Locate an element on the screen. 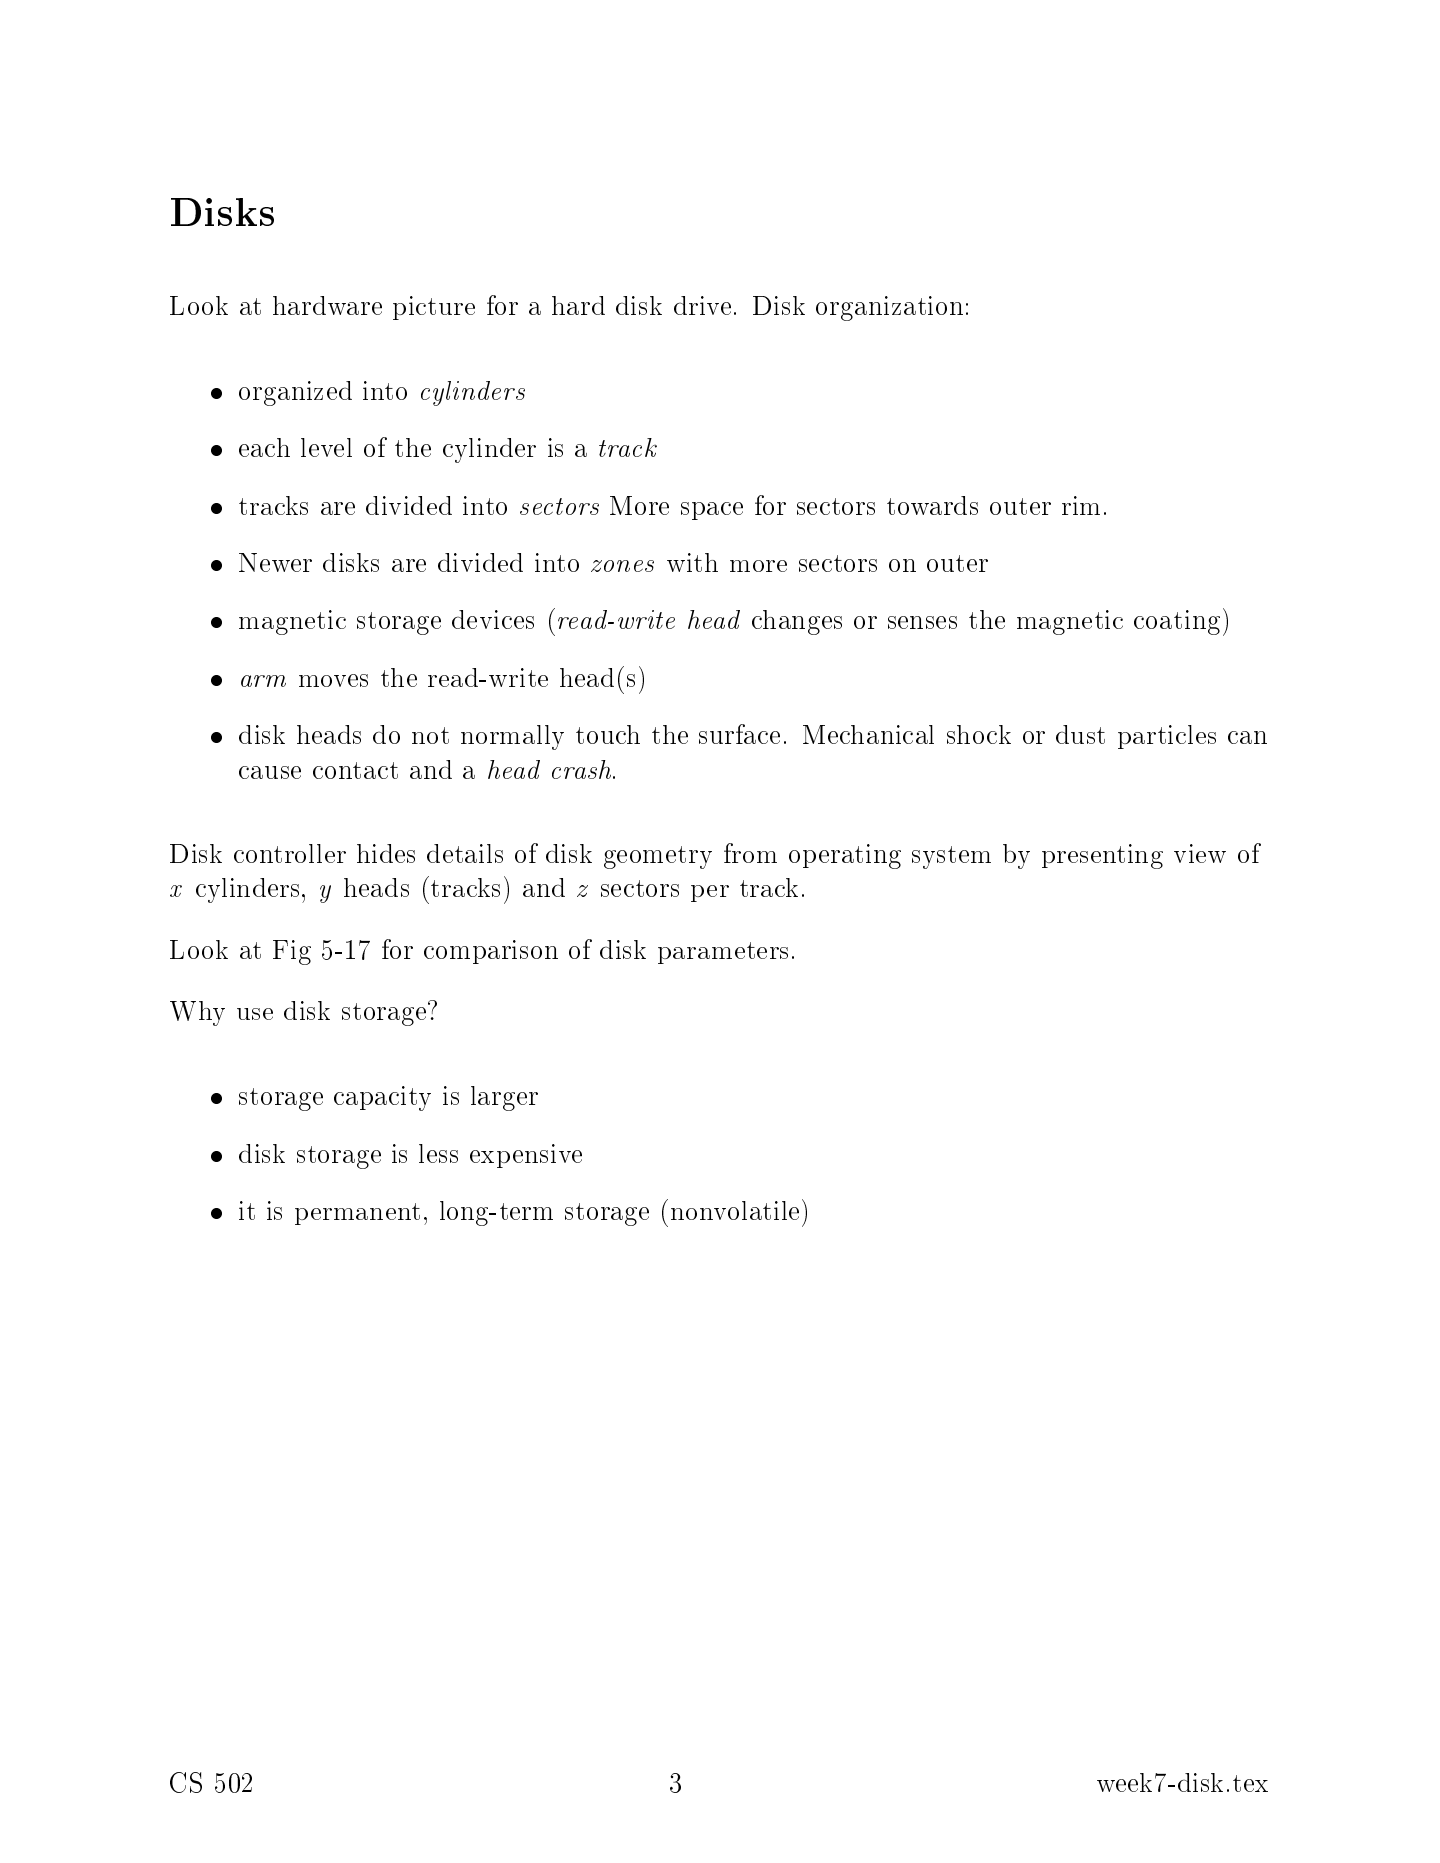 This screenshot has width=1440, height=1863. organized is located at coordinates (295, 393).
